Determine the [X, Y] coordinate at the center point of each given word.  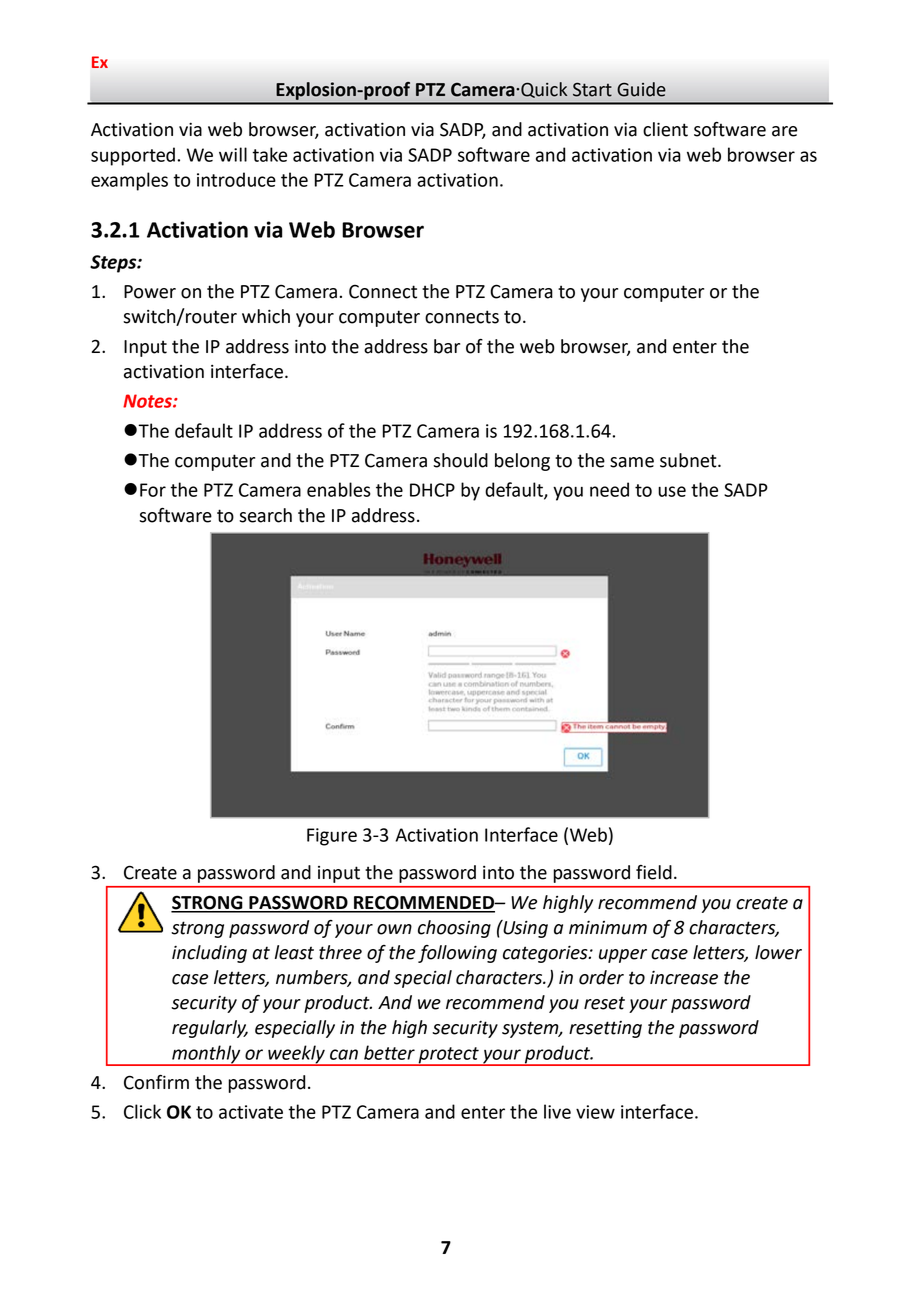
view [595, 1112]
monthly [206, 1055]
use [672, 491]
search [265, 515]
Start [592, 90]
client [665, 129]
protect [448, 1056]
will [233, 154]
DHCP [432, 490]
